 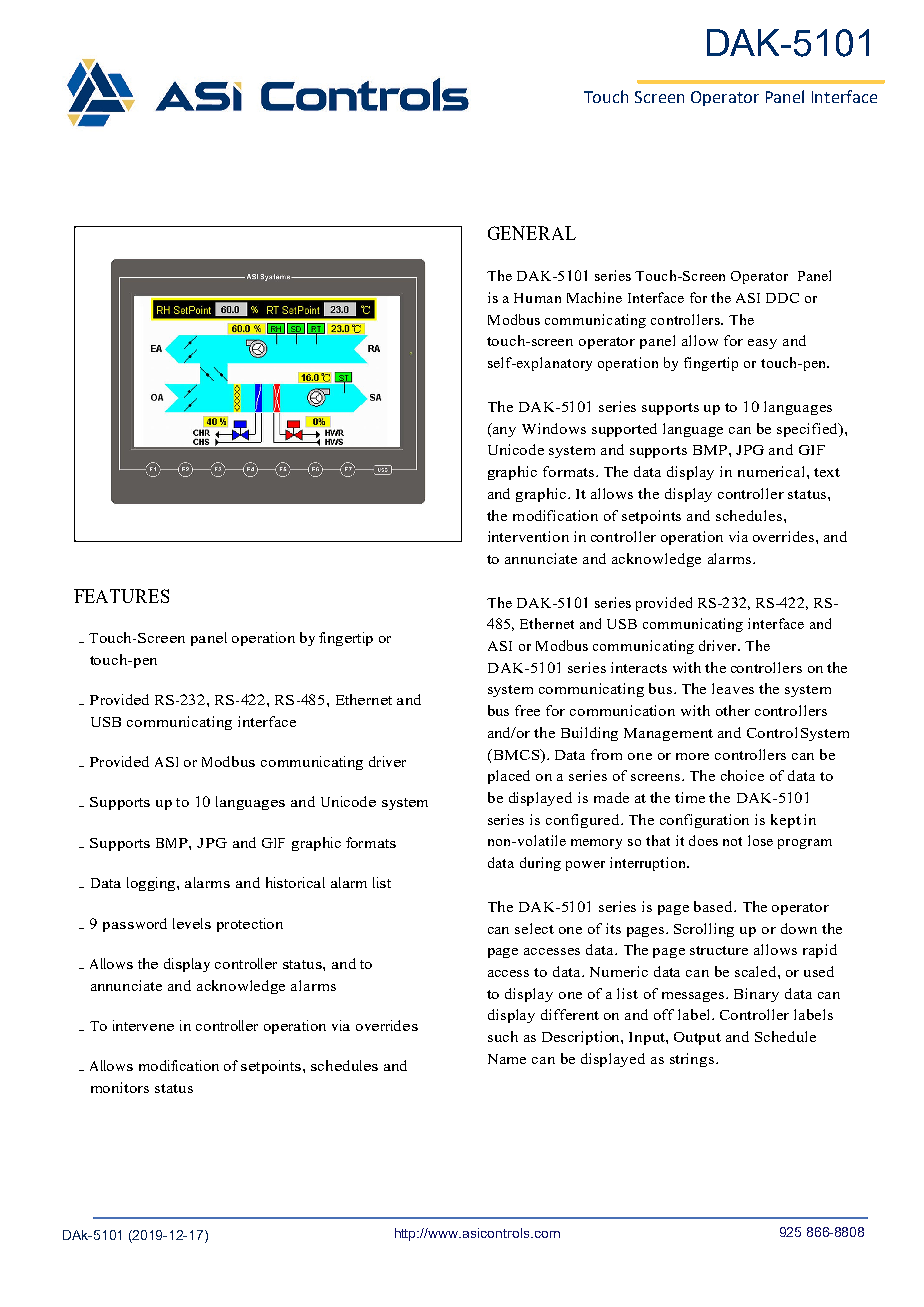 I want to click on DDC, so click(x=782, y=298).
